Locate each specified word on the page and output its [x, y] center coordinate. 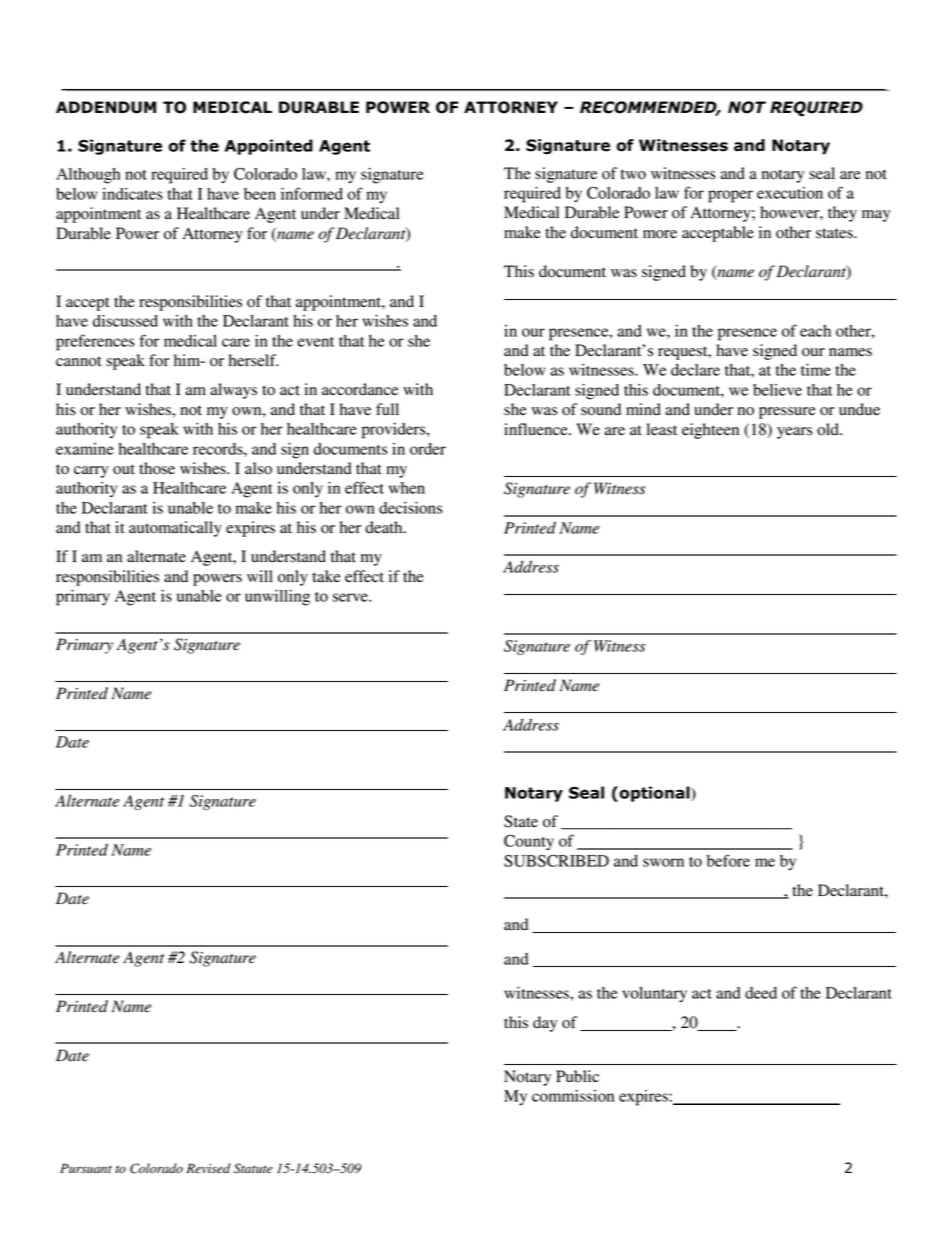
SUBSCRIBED [556, 860]
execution [790, 193]
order [428, 449]
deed [761, 993]
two [633, 174]
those [157, 468]
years [794, 433]
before [728, 860]
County [529, 842]
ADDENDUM [106, 107]
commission [573, 1096]
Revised [208, 1168]
